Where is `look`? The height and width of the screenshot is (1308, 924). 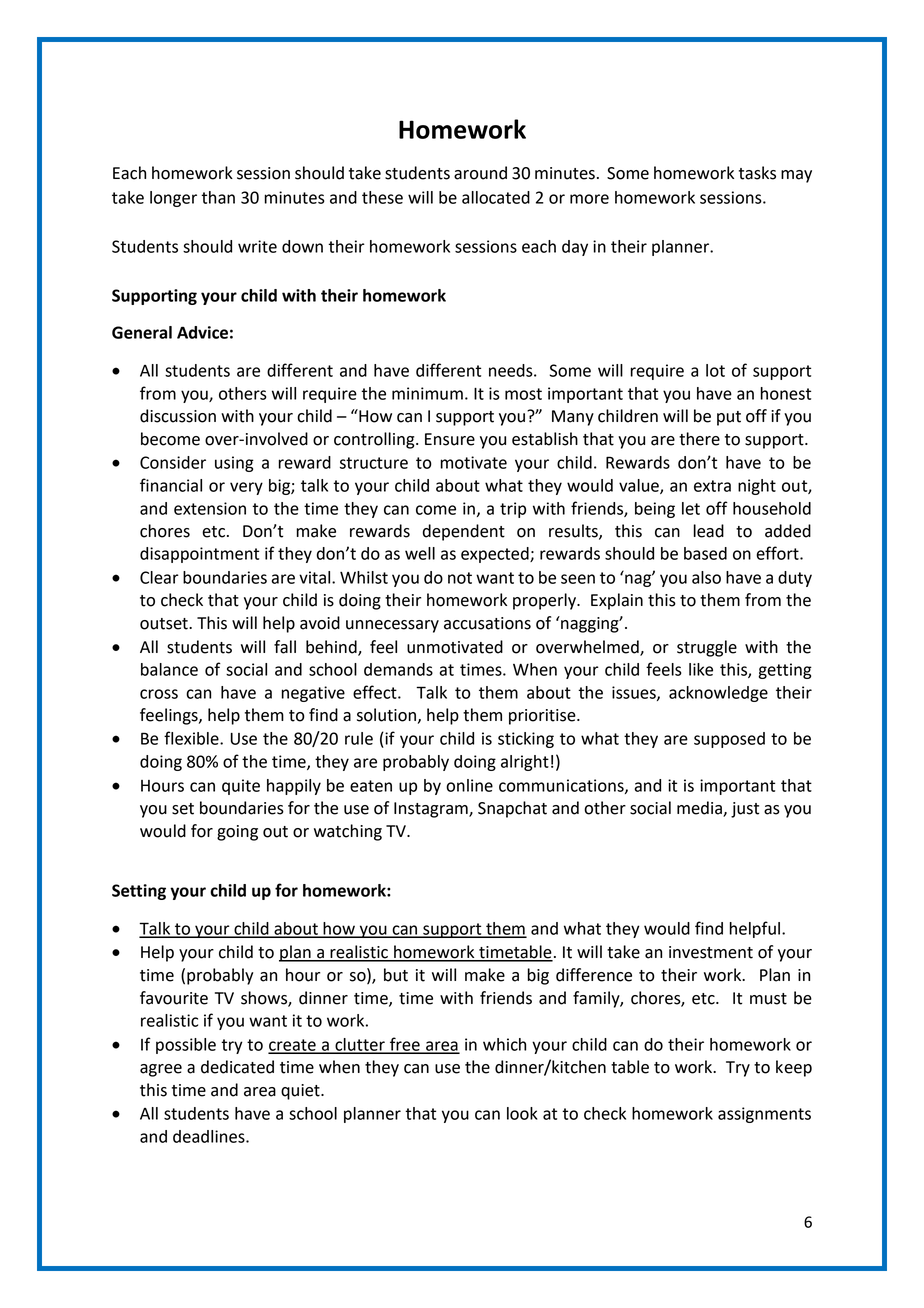
look is located at coordinates (522, 1113).
